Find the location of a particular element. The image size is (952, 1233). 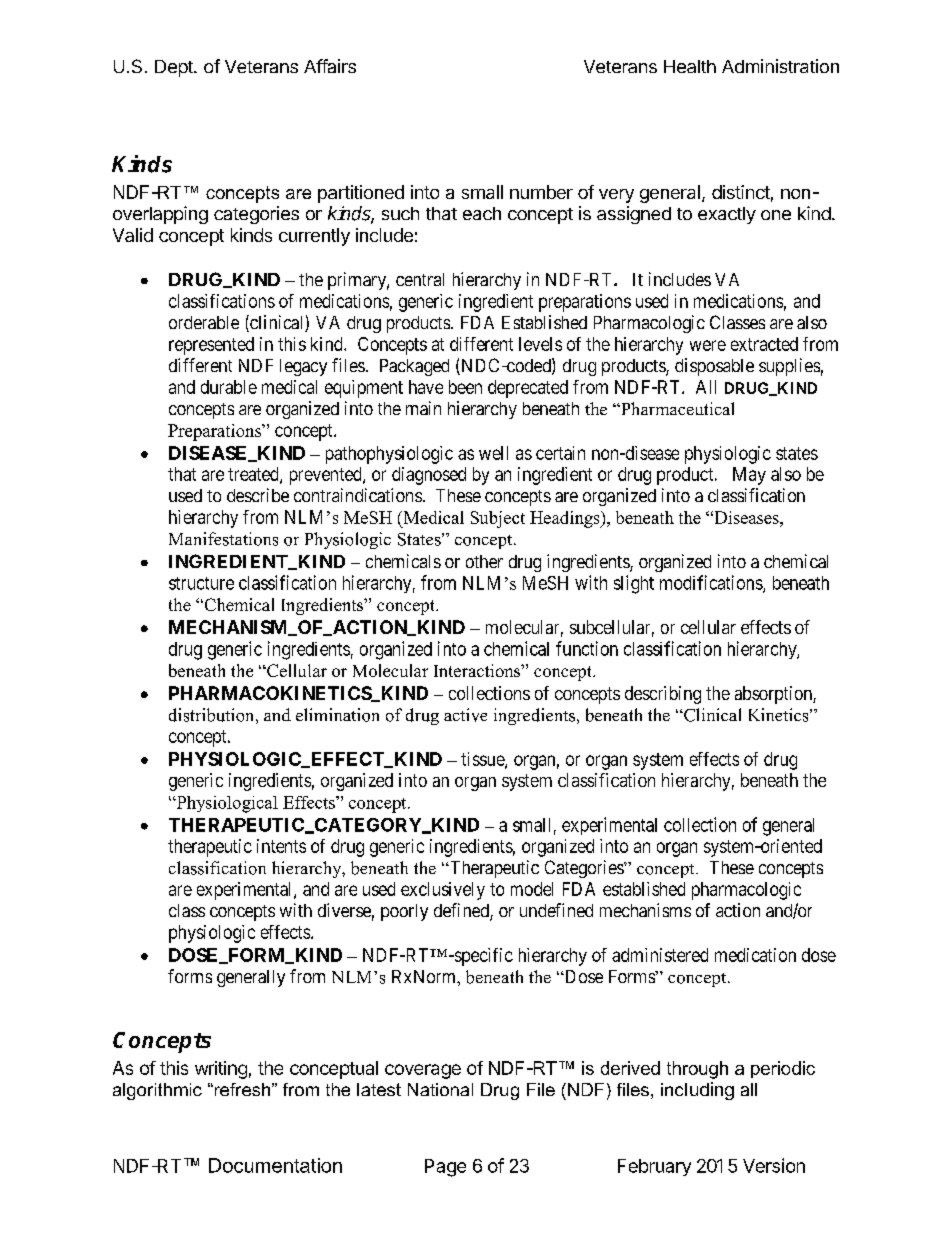

structure is located at coordinates (201, 583).
